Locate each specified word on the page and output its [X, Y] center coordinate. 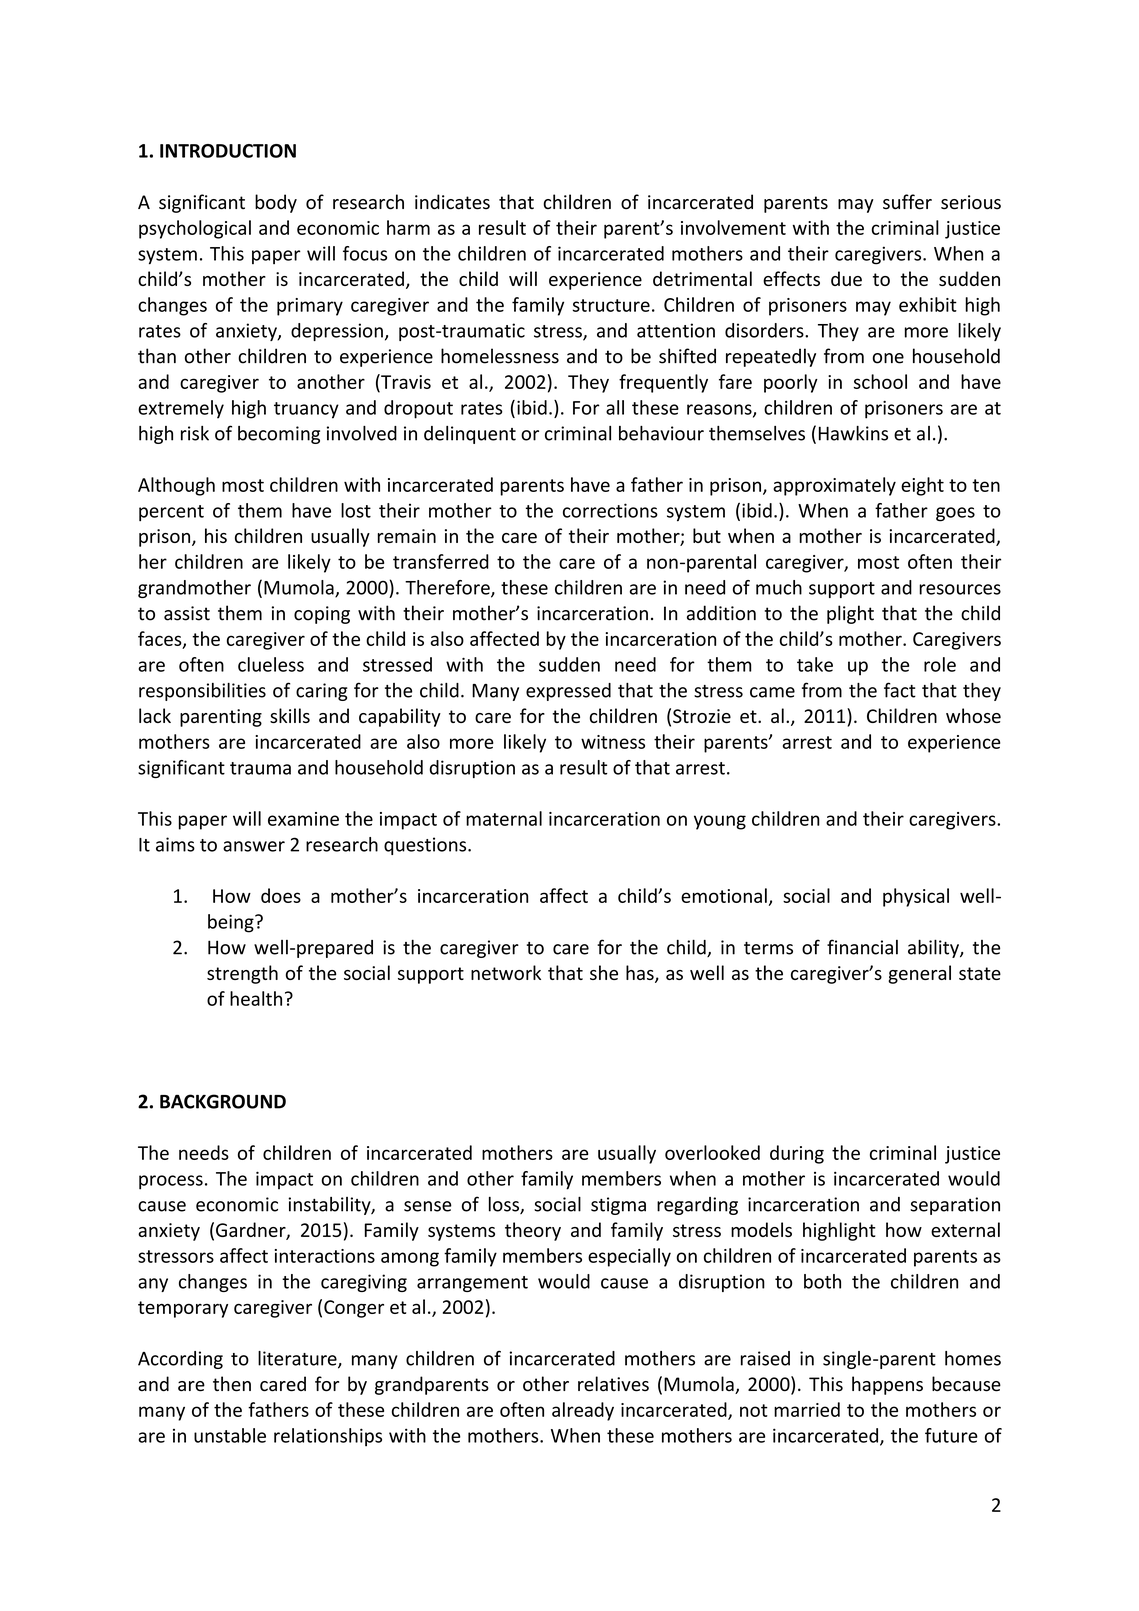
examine [303, 819]
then [232, 1384]
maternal [504, 818]
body [276, 203]
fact [900, 690]
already [583, 1411]
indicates [452, 202]
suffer [907, 202]
